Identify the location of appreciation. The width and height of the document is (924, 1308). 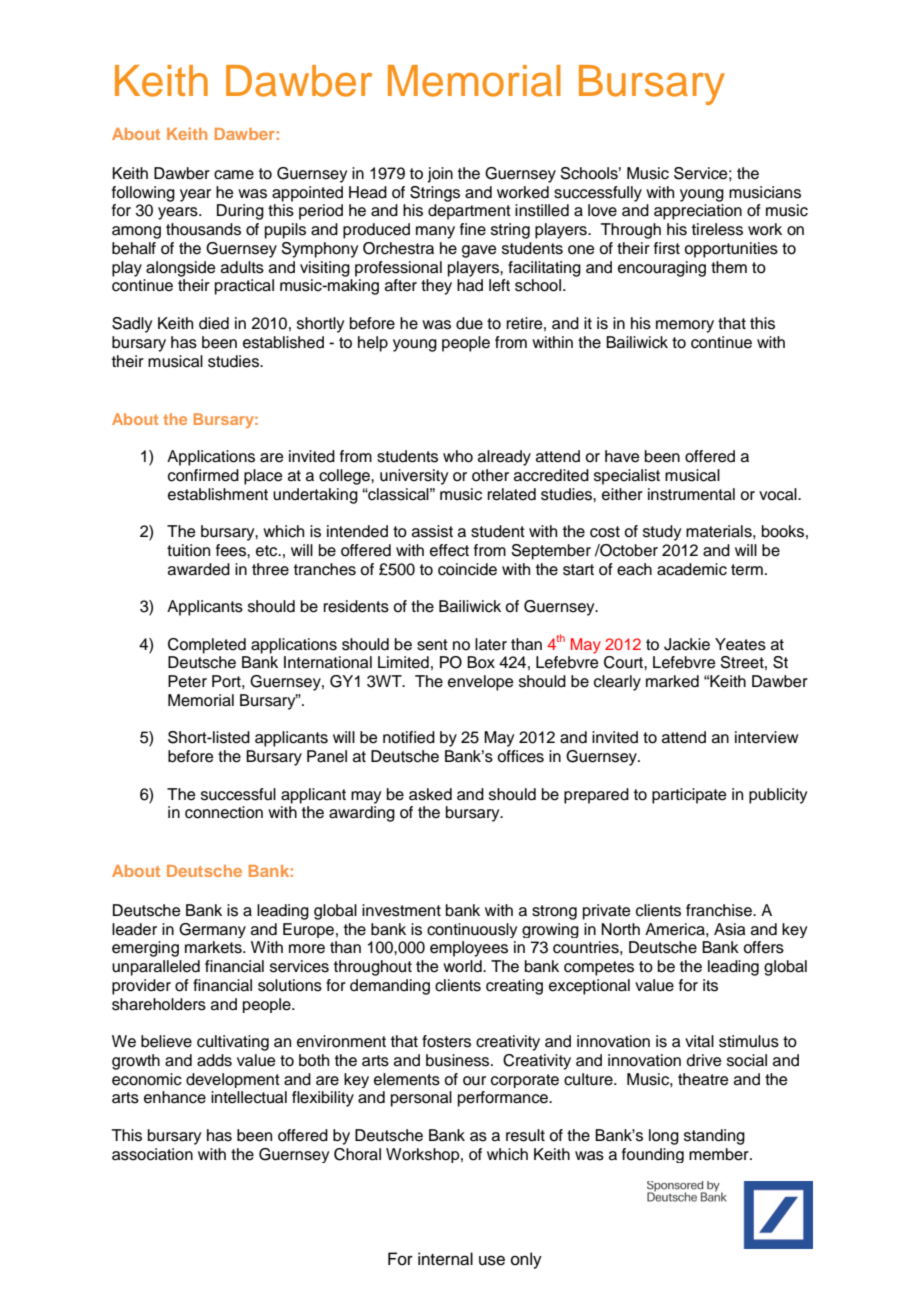
(698, 212).
